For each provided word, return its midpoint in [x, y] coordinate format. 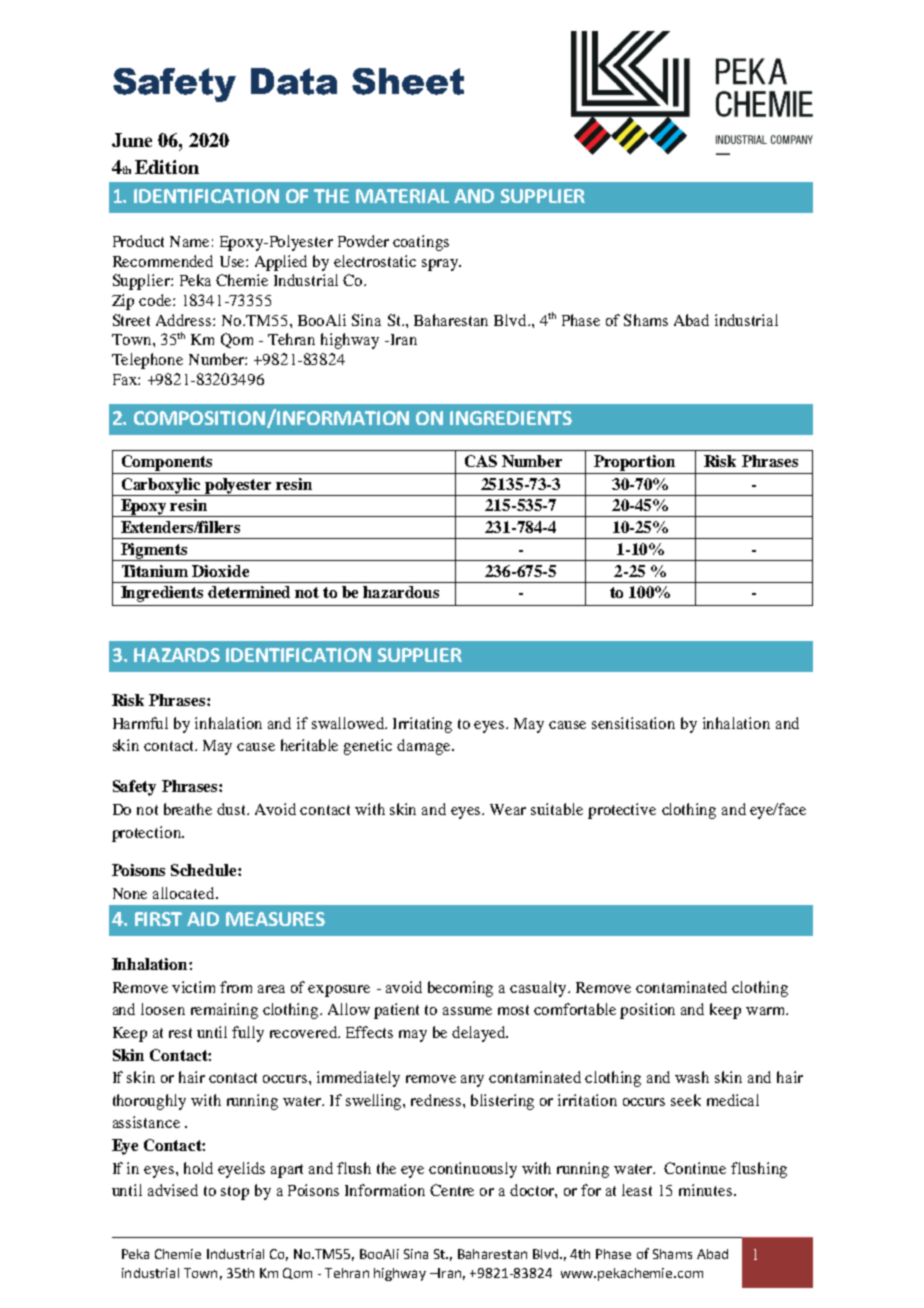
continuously [473, 1170]
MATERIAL [402, 196]
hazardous [401, 592]
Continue [695, 1168]
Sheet [408, 81]
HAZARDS [177, 655]
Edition [167, 167]
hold [198, 1168]
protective [622, 811]
